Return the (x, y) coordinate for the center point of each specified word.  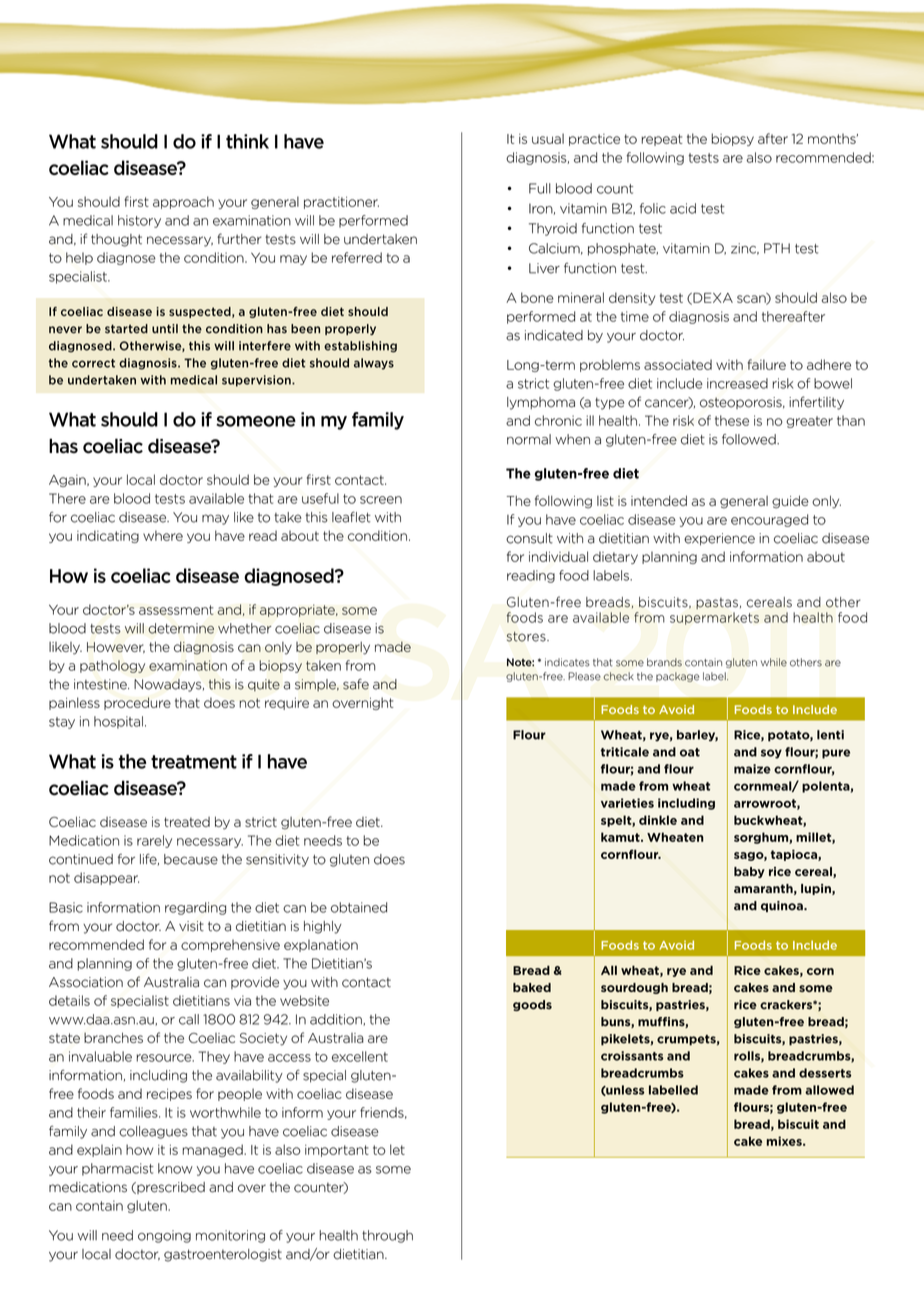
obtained (359, 907)
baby (749, 872)
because (191, 859)
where (163, 535)
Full (540, 188)
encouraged (769, 520)
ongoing (164, 1236)
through (387, 1236)
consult (529, 538)
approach (183, 202)
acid (683, 208)
